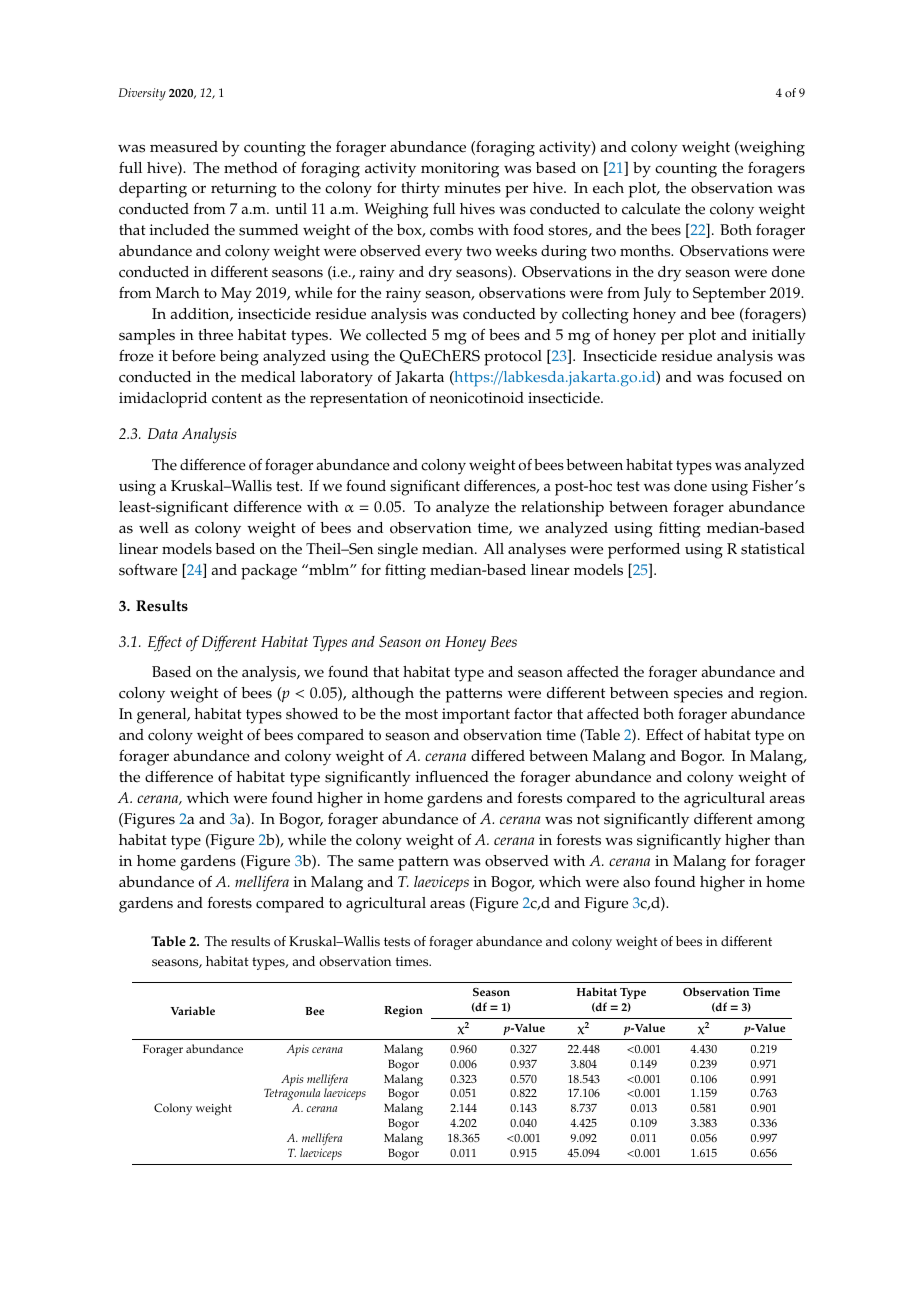 The width and height of the document is (924, 1308). What do you see at coordinates (359, 400) in the document?
I see `representation` at bounding box center [359, 400].
